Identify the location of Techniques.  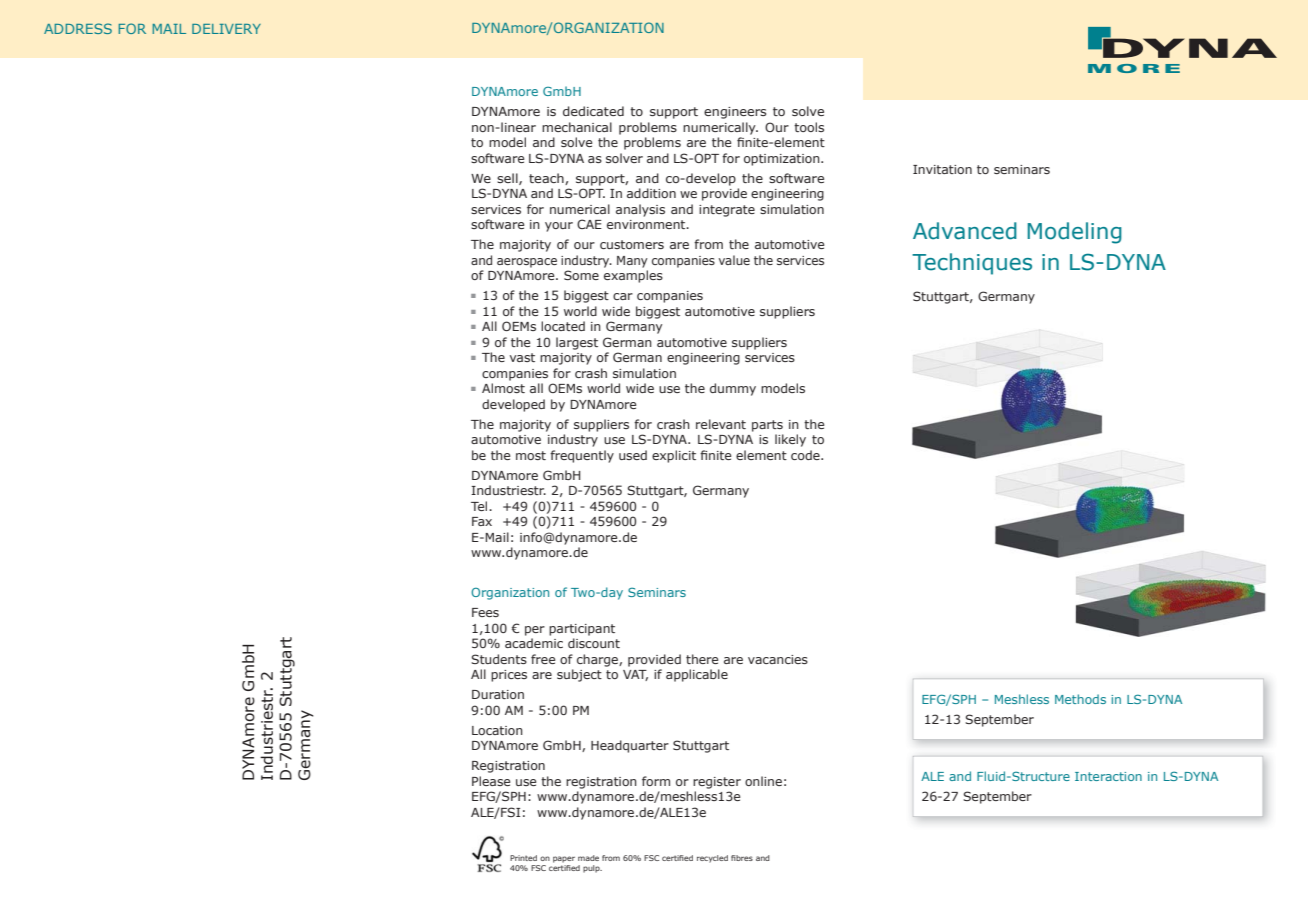
(972, 264).
